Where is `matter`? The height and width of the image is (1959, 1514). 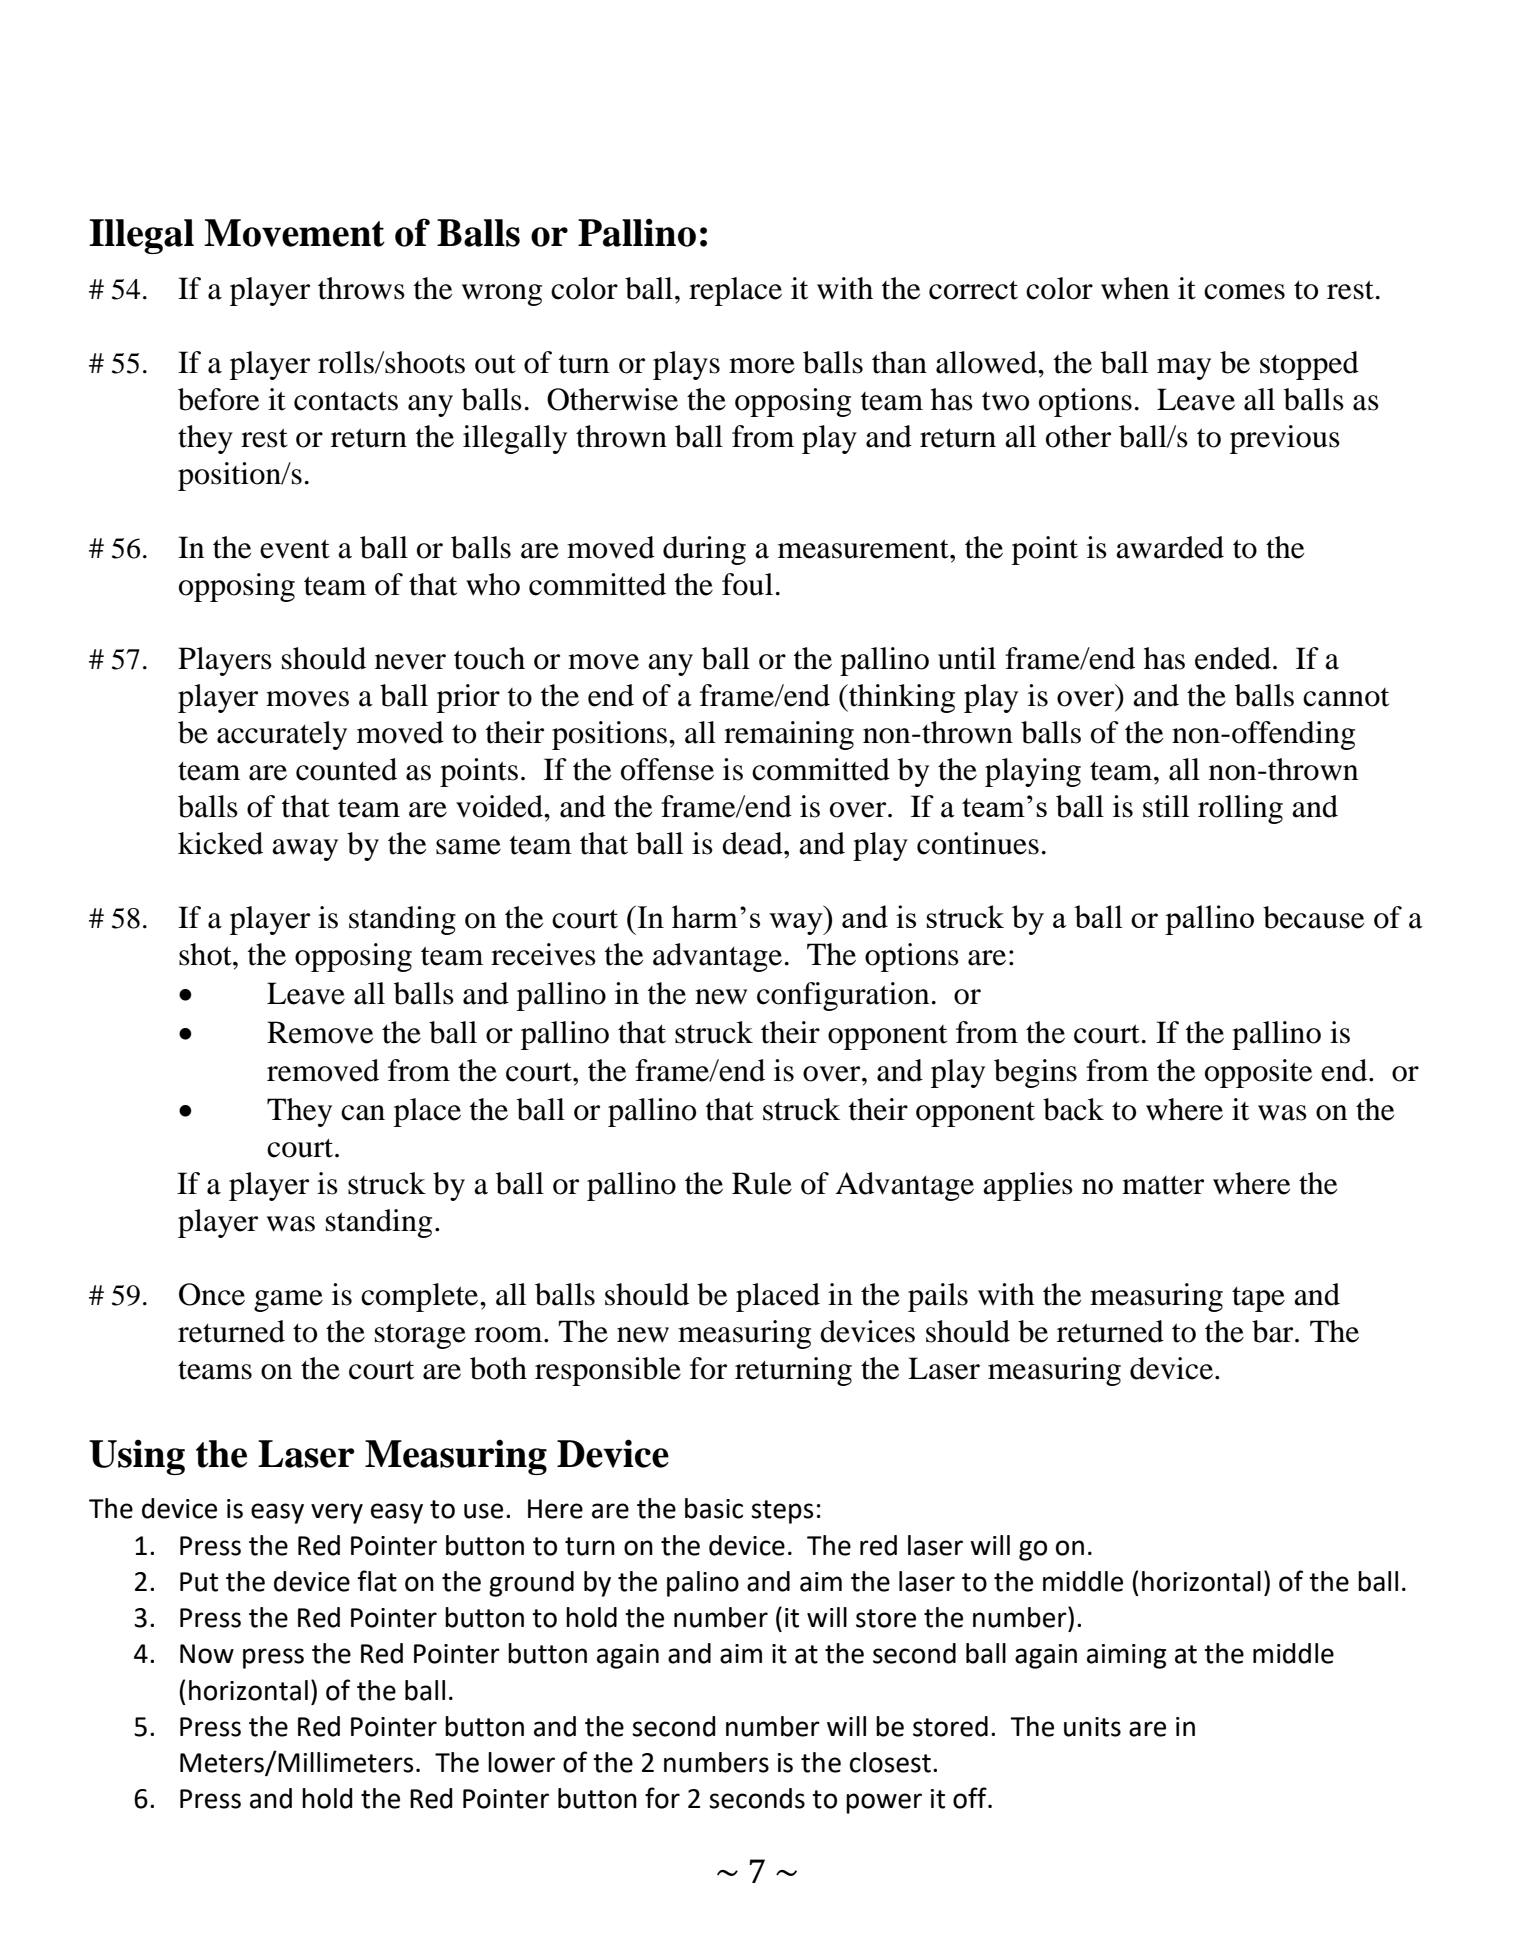
matter is located at coordinates (1163, 1185).
